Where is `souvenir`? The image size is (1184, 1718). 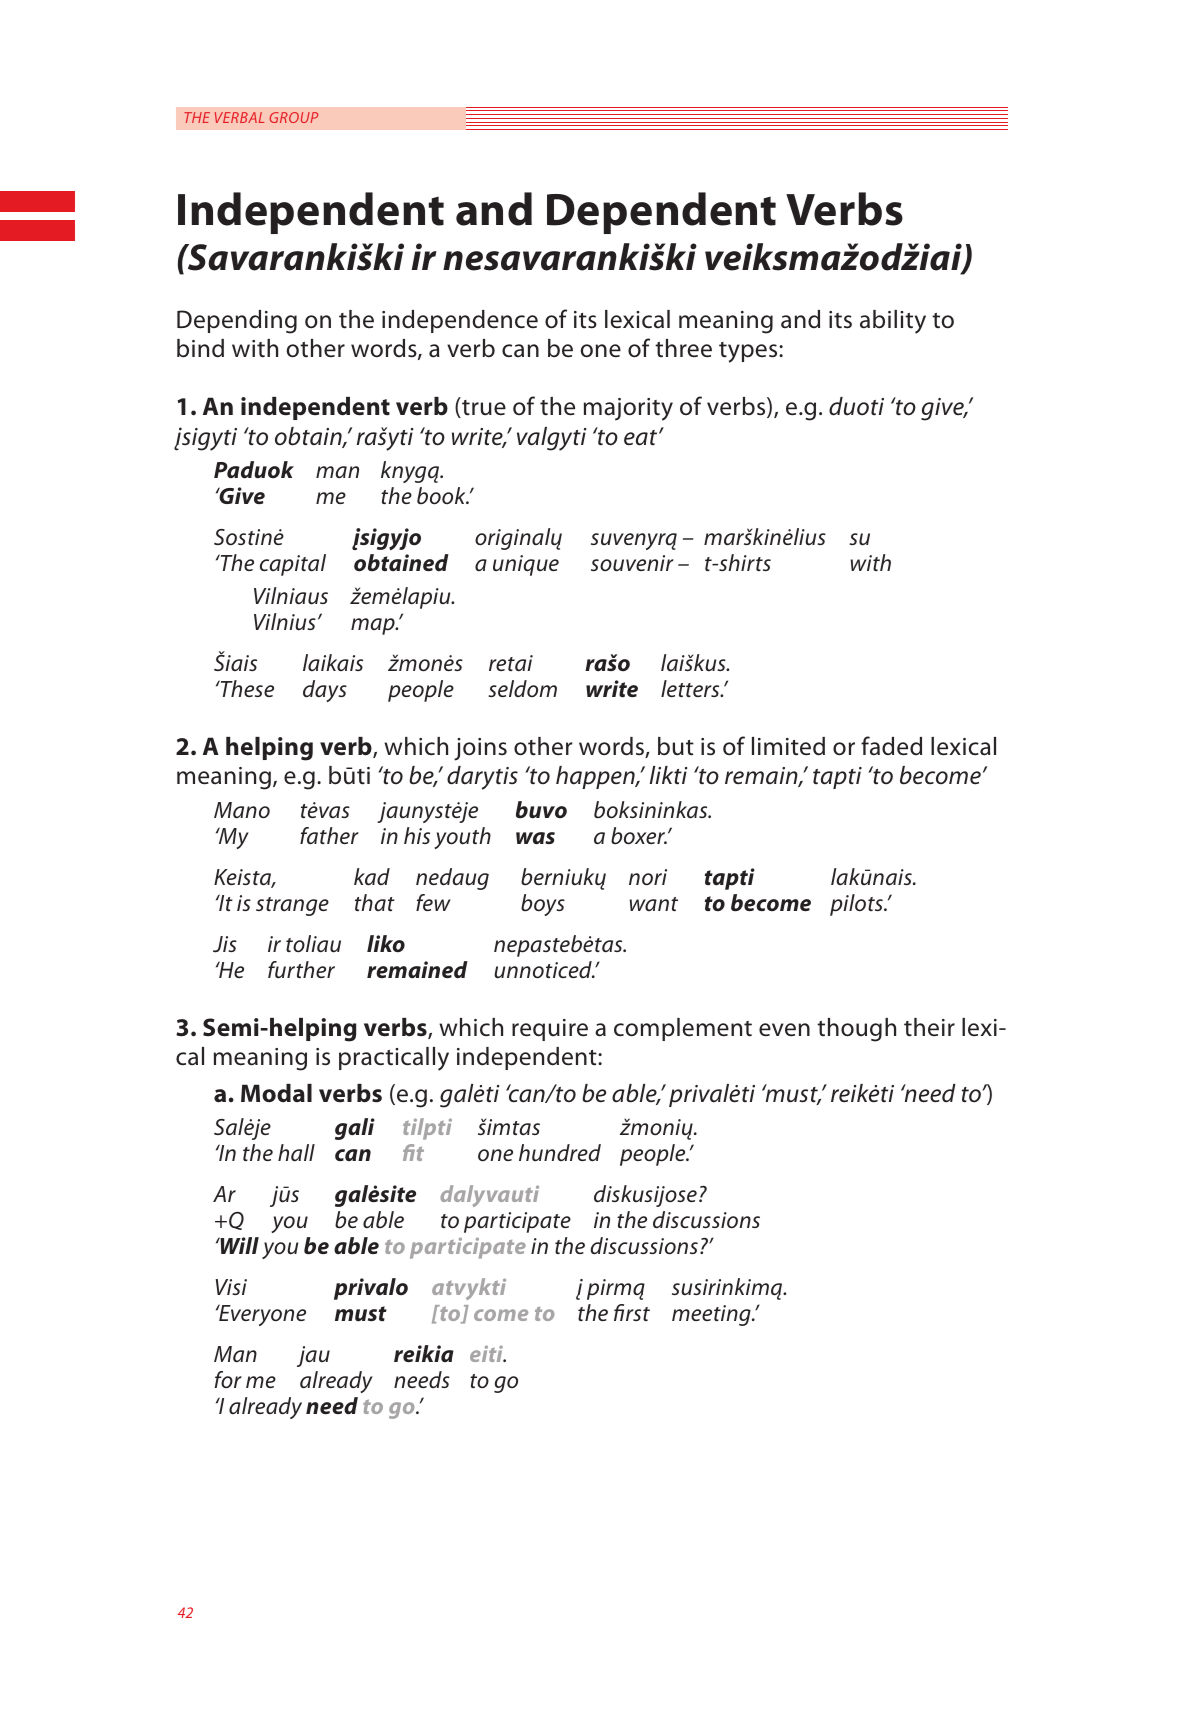
souvenir is located at coordinates (632, 563).
